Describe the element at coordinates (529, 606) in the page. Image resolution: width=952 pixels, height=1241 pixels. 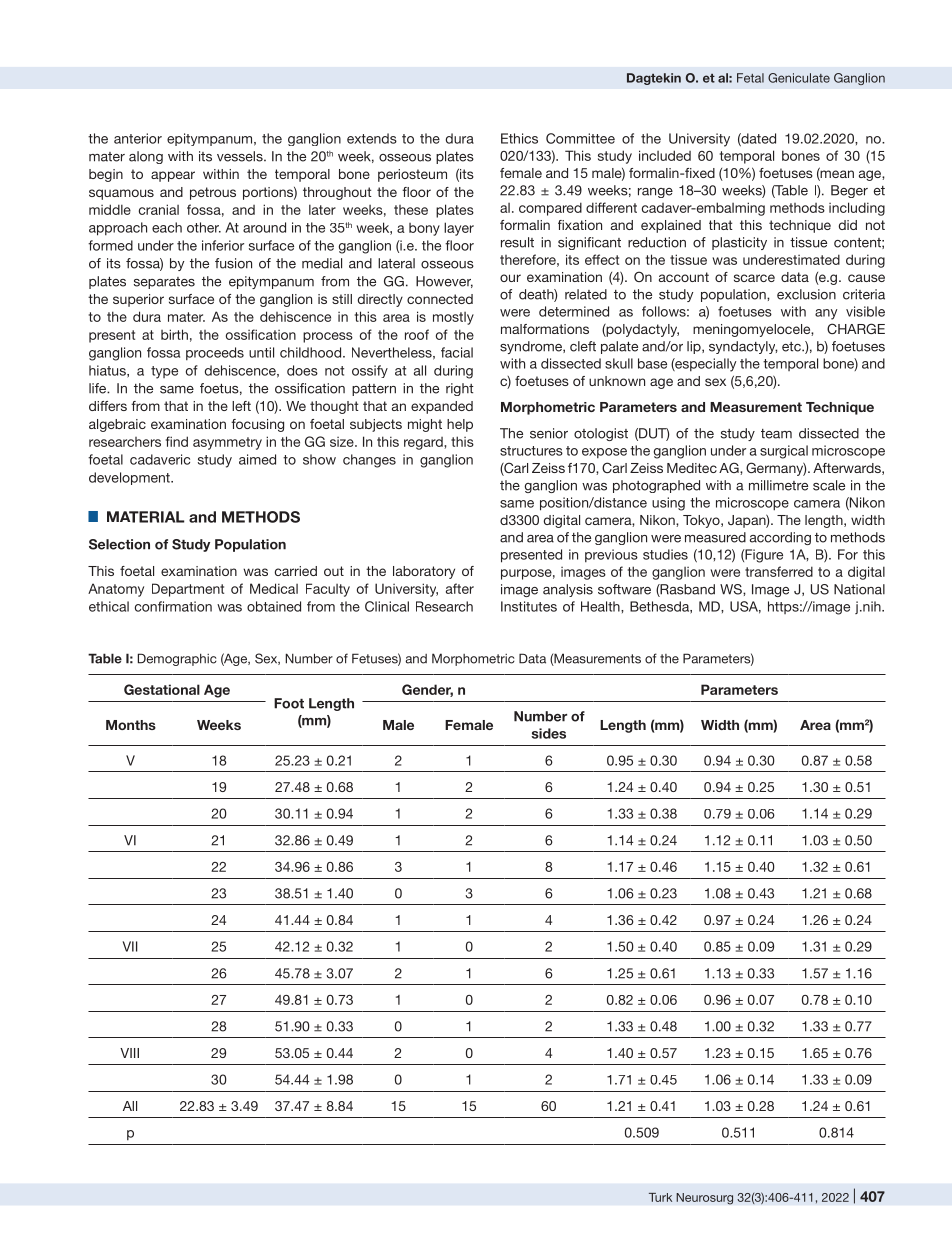
I see `Institutes` at that location.
